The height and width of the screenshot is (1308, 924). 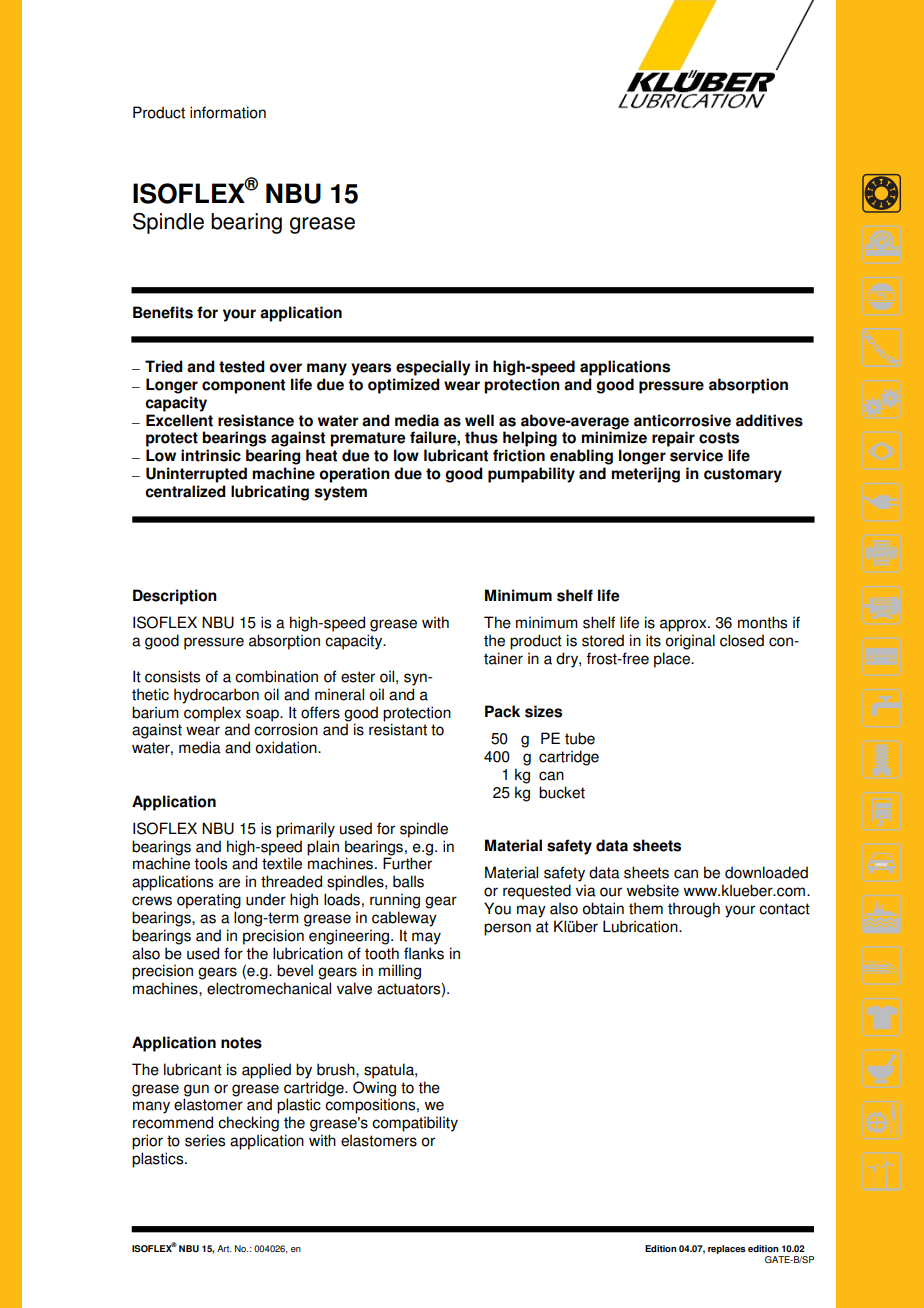 What do you see at coordinates (243, 386) in the screenshot?
I see `component` at bounding box center [243, 386].
